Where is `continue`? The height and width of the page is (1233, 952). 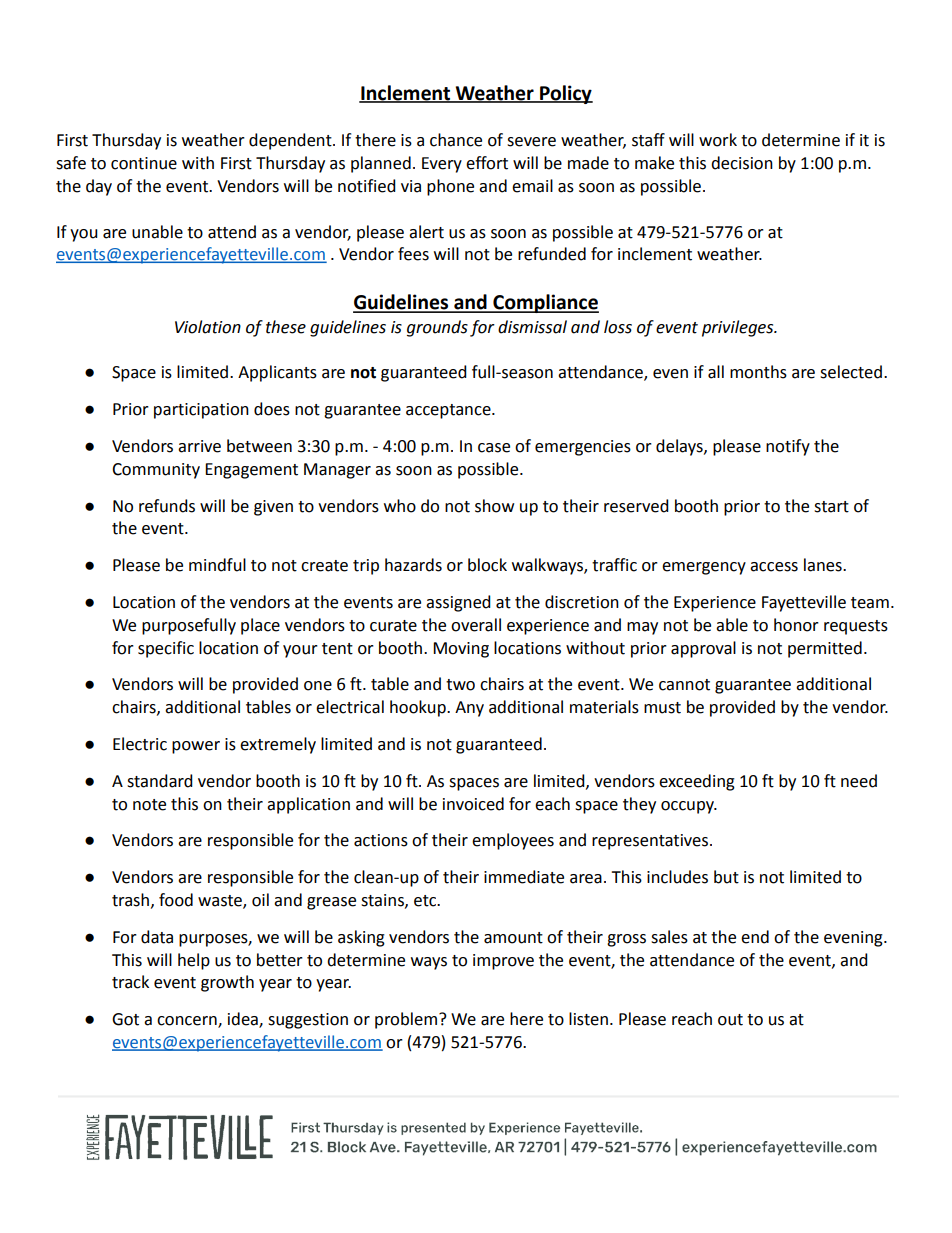 continue is located at coordinates (144, 163).
